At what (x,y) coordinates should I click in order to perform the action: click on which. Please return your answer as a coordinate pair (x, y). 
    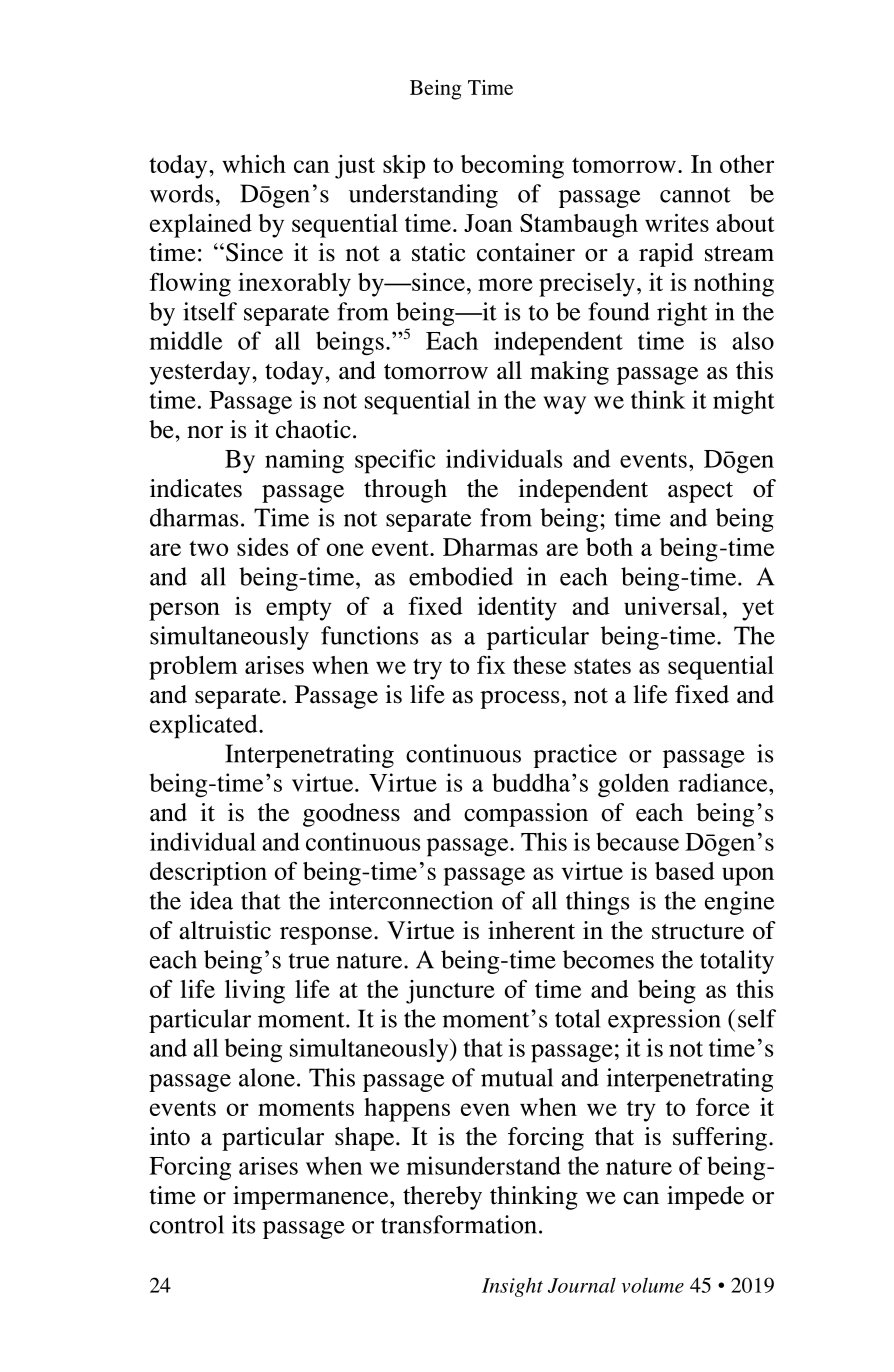
    Looking at the image, I should click on (254, 163).
